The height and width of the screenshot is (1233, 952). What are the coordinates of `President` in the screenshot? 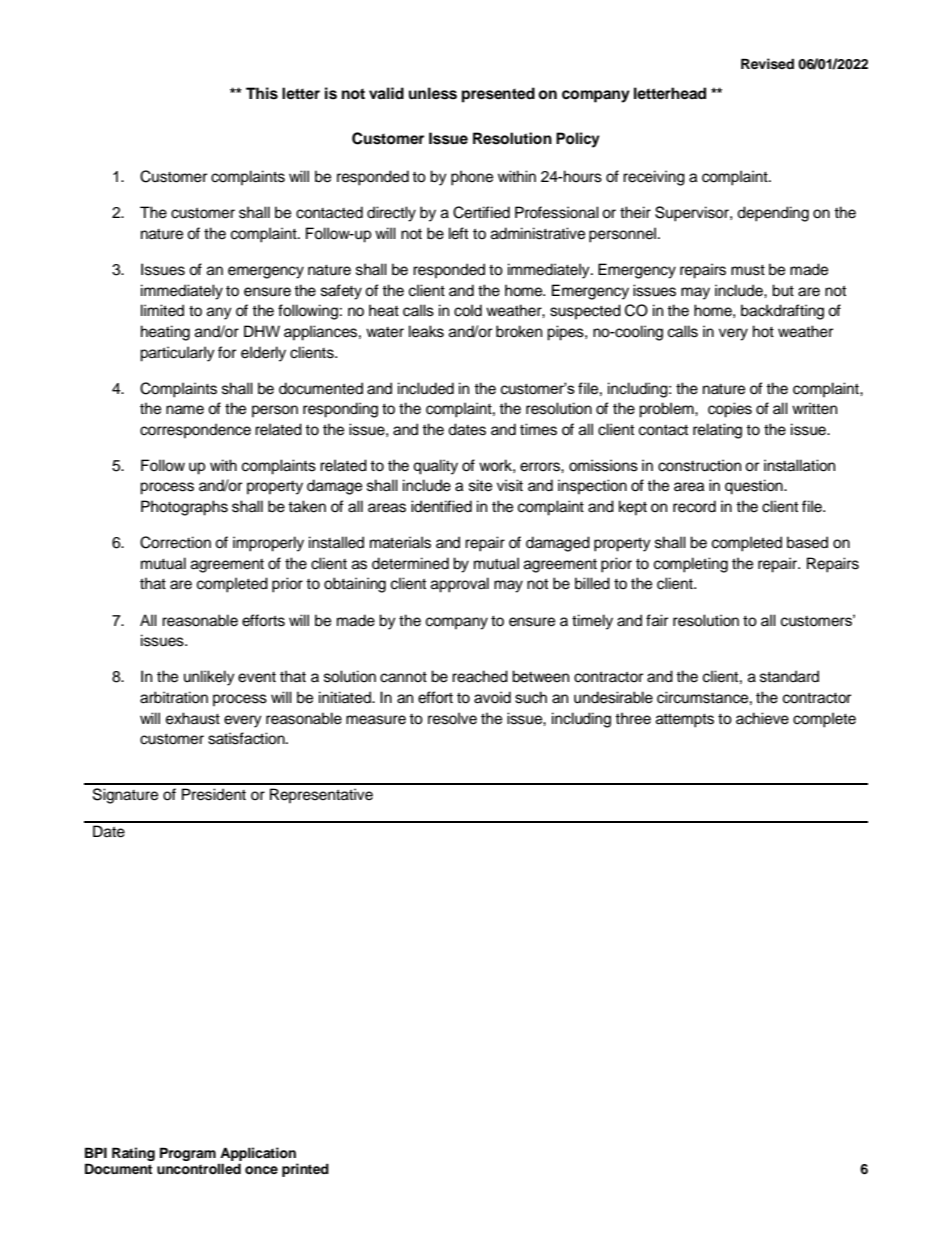 It's located at (214, 794).
